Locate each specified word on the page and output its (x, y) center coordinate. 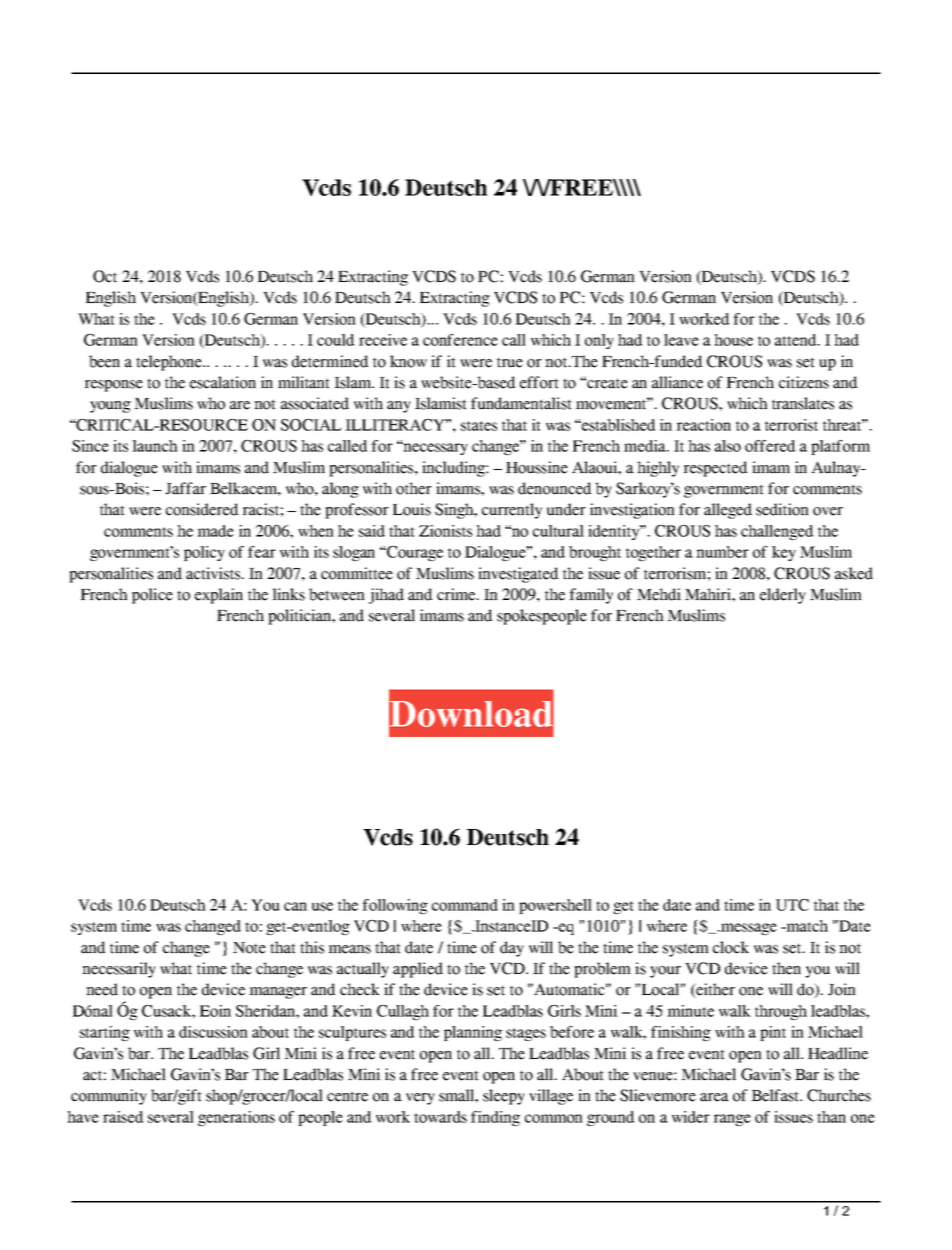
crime (457, 594)
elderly (783, 596)
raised (123, 1117)
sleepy (504, 1097)
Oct (105, 276)
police (152, 596)
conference (460, 340)
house (733, 340)
